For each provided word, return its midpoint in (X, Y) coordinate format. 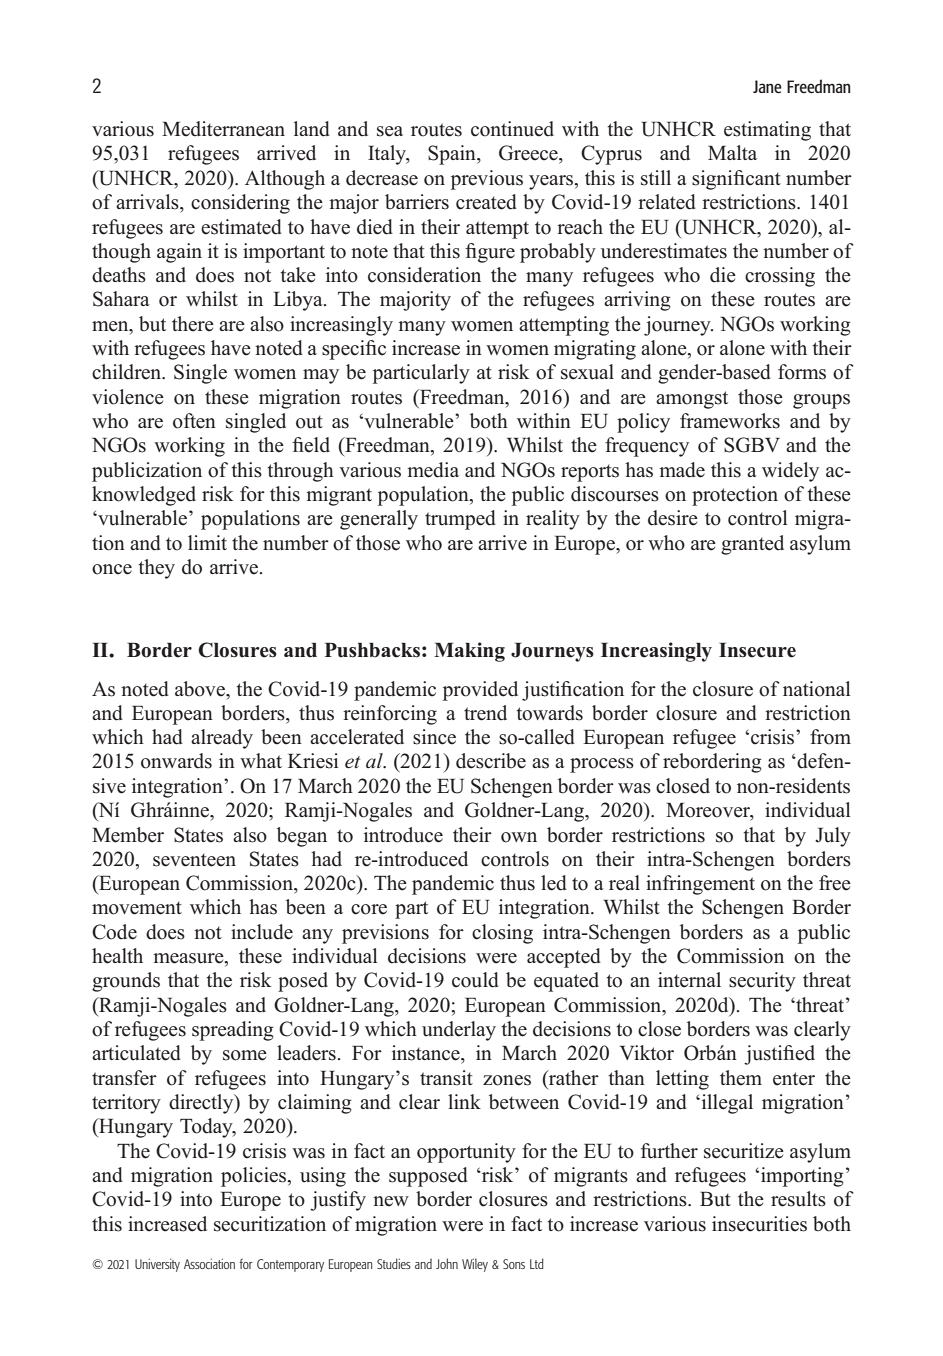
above (201, 689)
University (157, 1265)
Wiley (475, 1265)
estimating (767, 131)
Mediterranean (223, 129)
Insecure (757, 650)
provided (480, 691)
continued (512, 129)
